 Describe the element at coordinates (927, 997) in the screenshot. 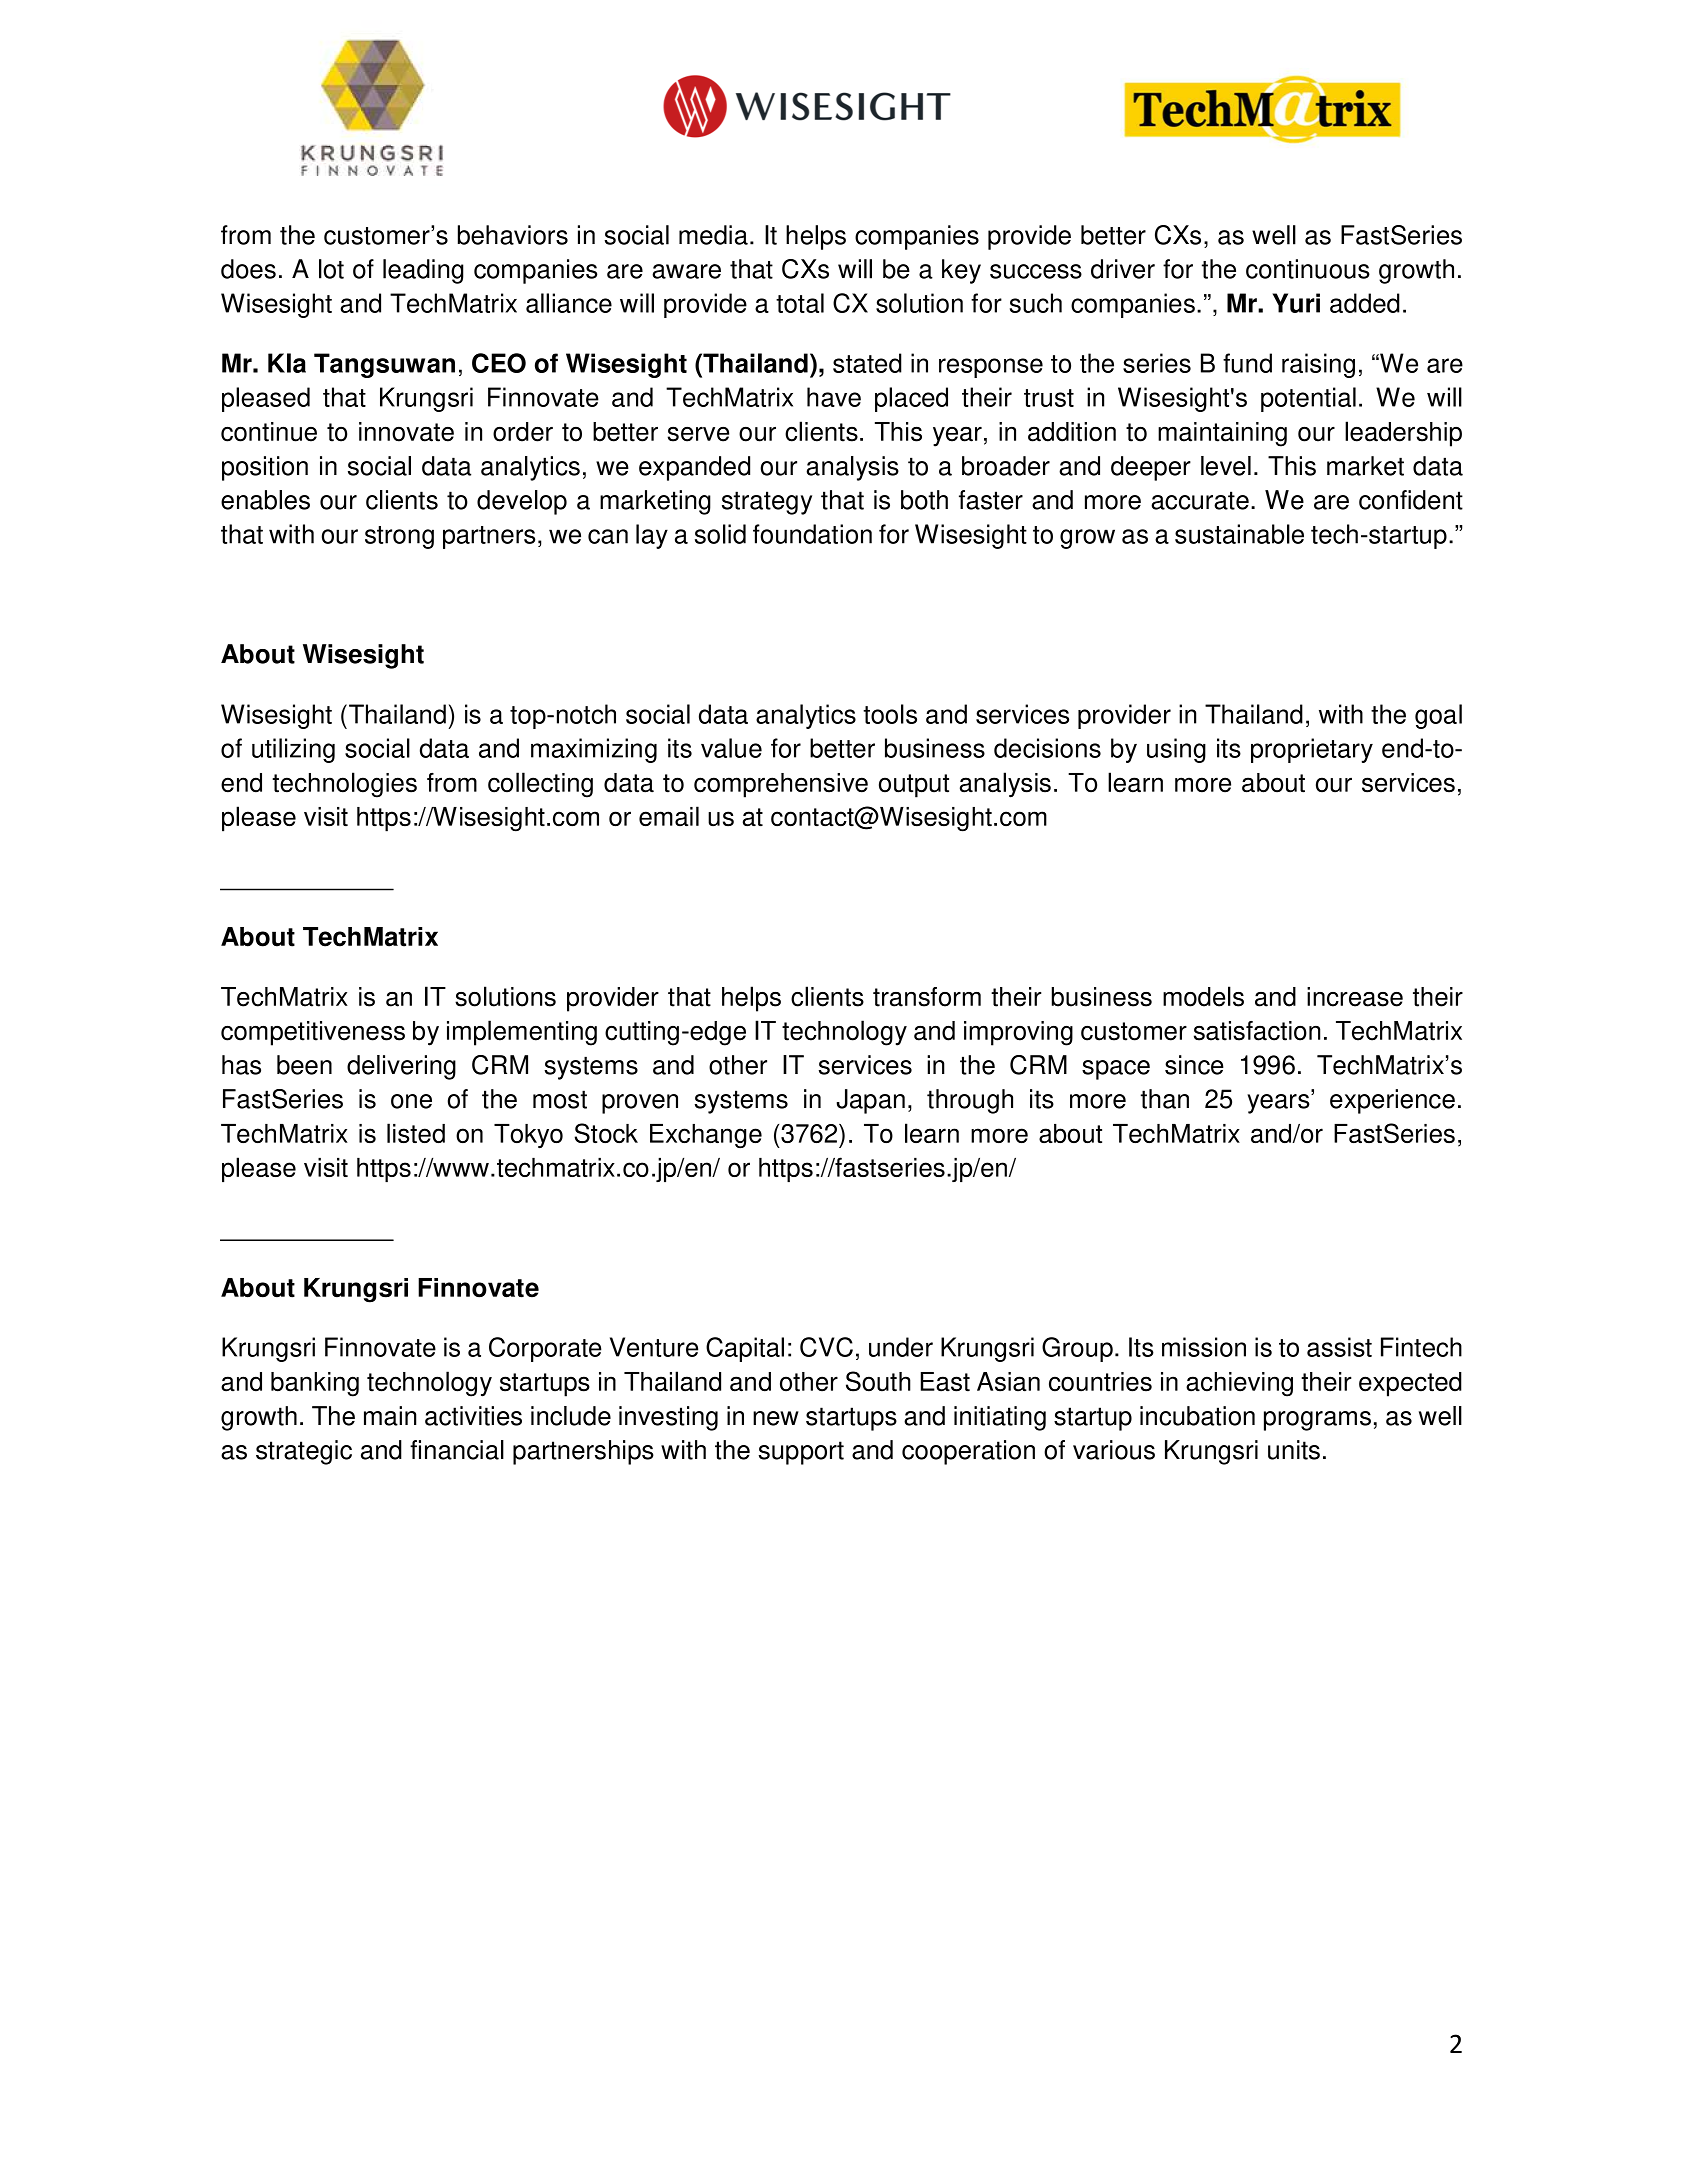

I see `transform` at that location.
